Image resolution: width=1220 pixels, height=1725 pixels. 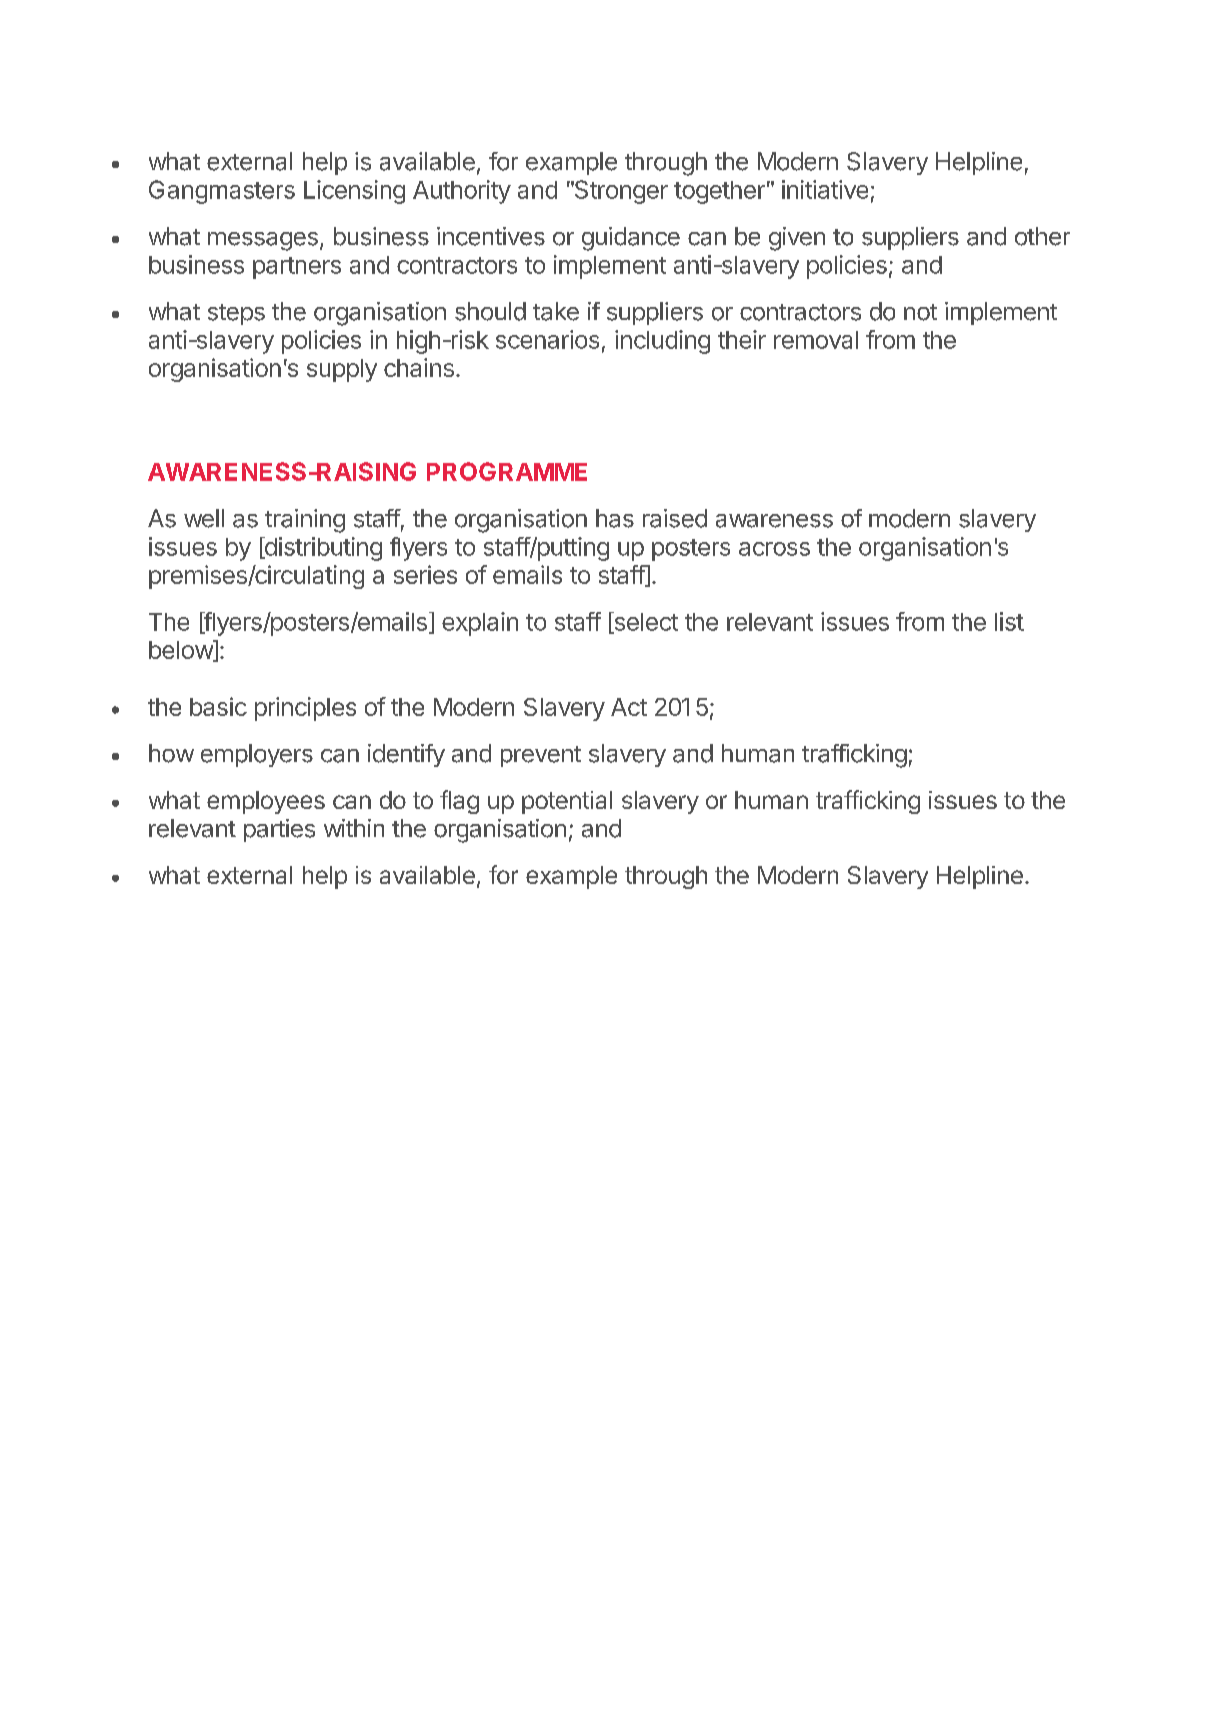 I want to click on initiative, so click(x=825, y=189).
